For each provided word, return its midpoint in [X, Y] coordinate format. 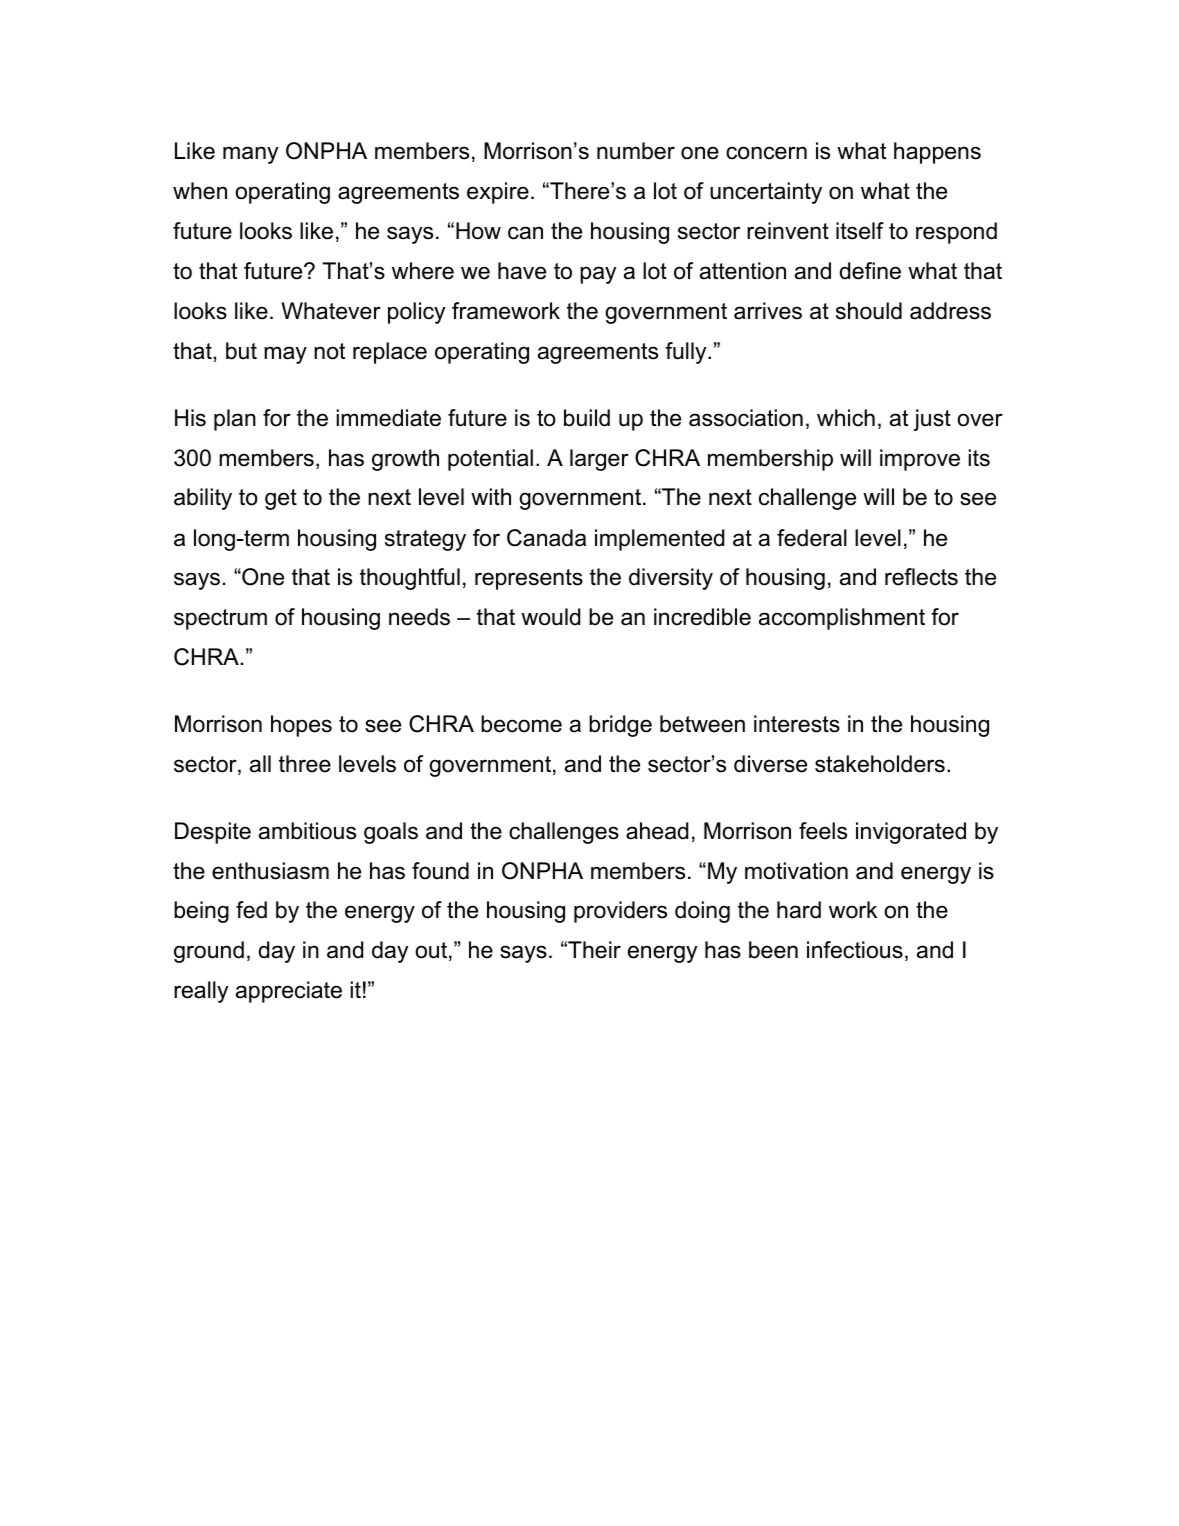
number [636, 151]
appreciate [289, 992]
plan [235, 420]
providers [620, 912]
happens [937, 153]
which [846, 418]
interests [797, 724]
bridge [620, 726]
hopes [301, 726]
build [587, 418]
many [250, 155]
